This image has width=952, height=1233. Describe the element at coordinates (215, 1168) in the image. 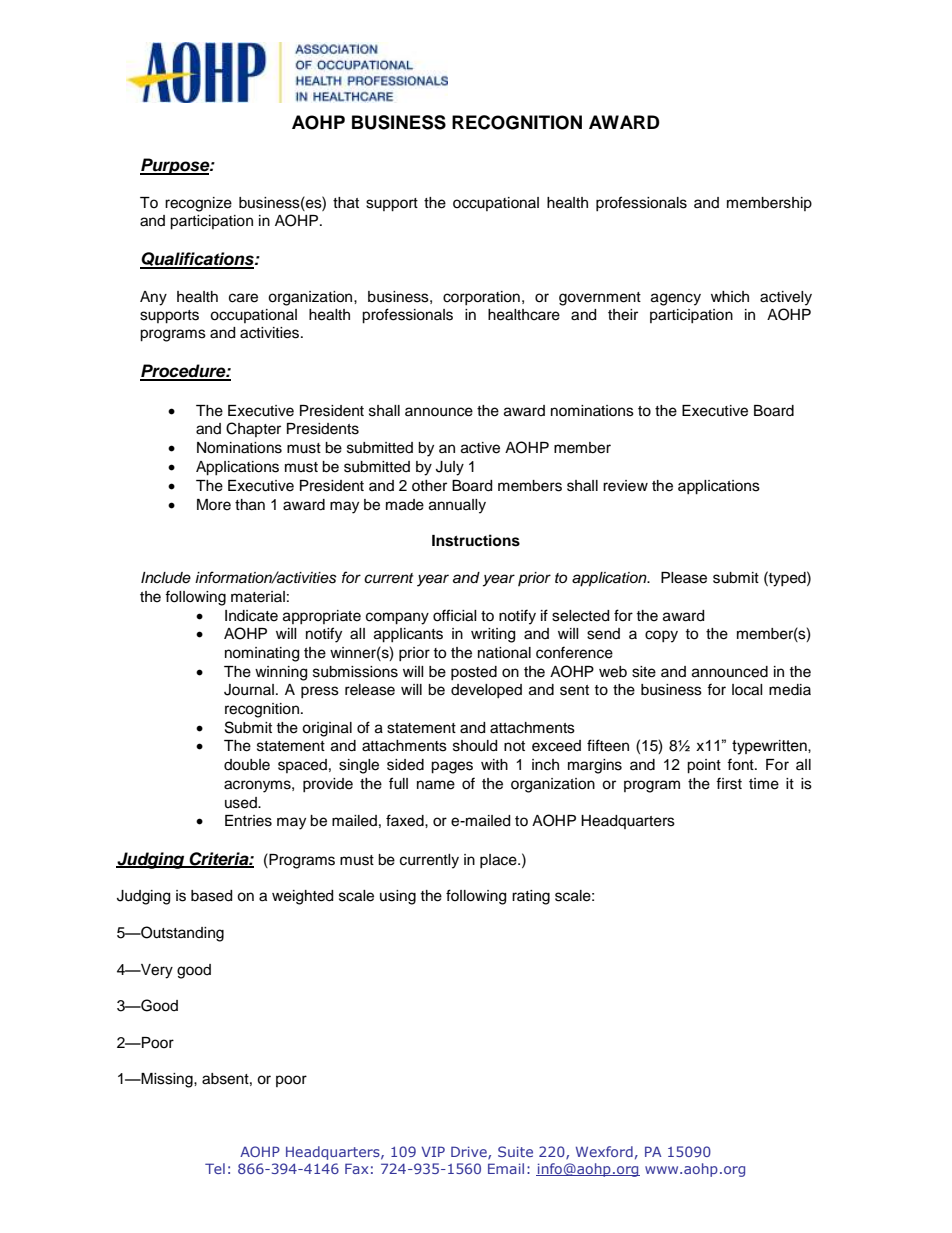

I see `Tel` at that location.
